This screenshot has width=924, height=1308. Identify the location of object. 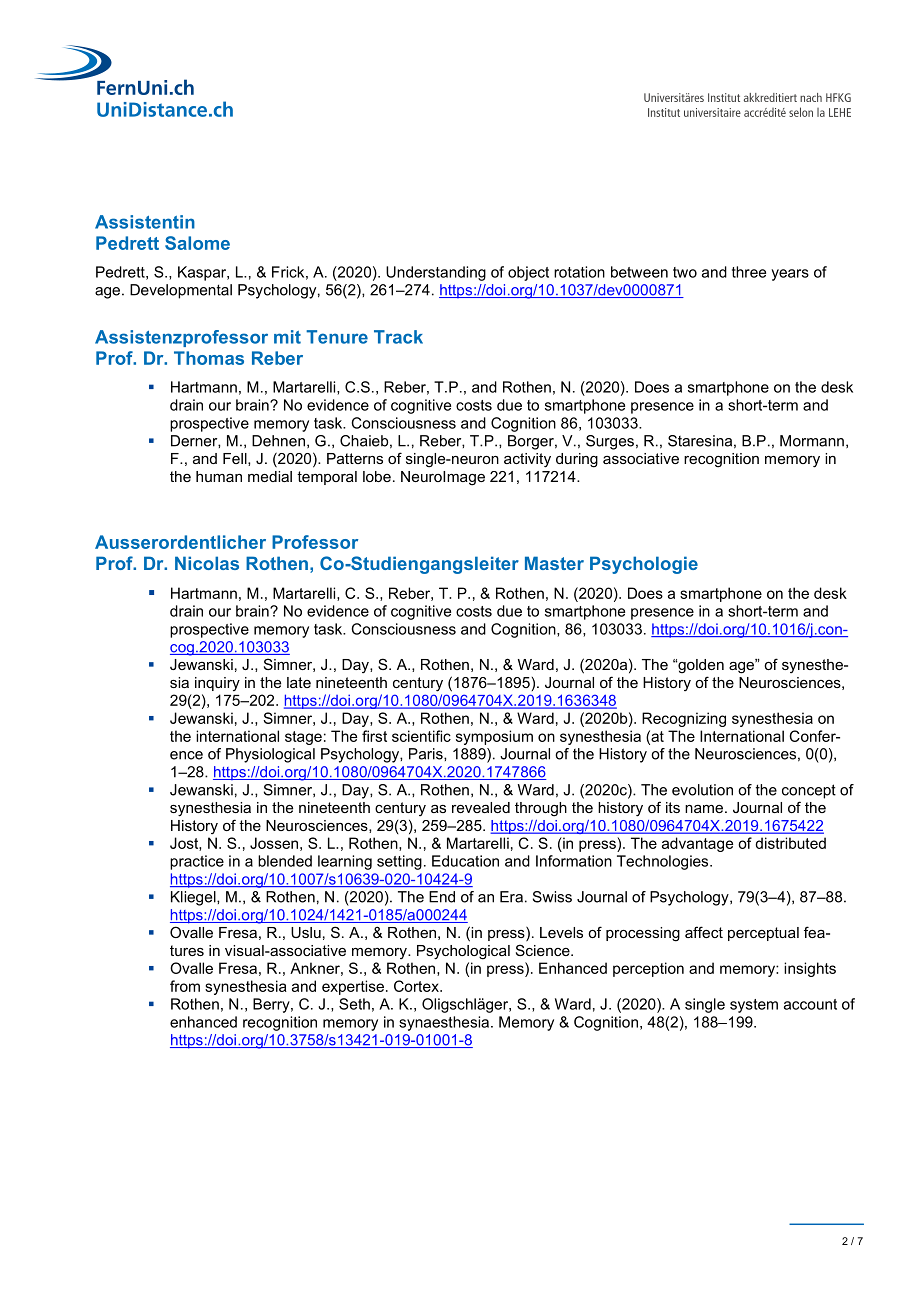
(528, 273).
